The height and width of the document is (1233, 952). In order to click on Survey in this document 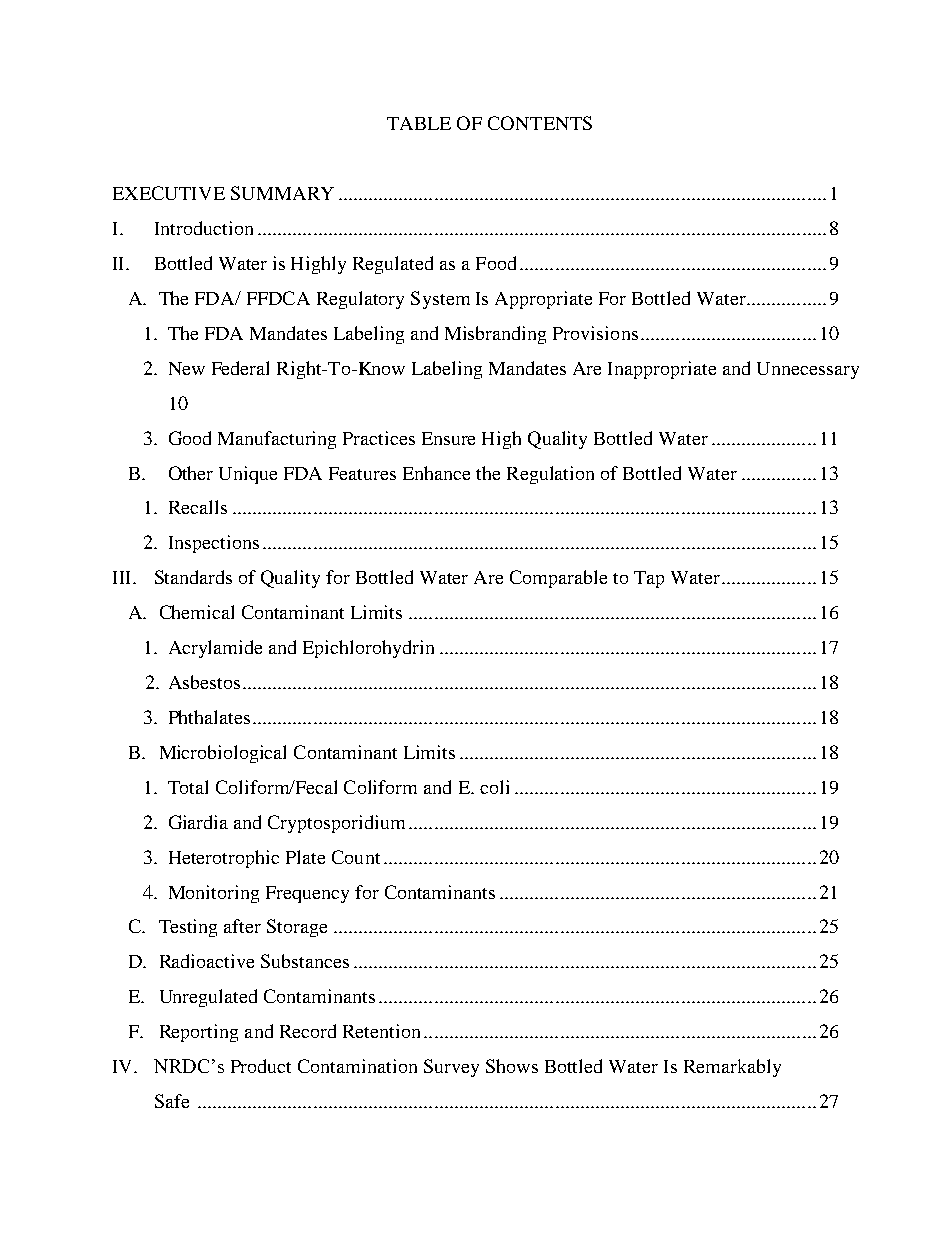, I will do `click(451, 1068)`.
